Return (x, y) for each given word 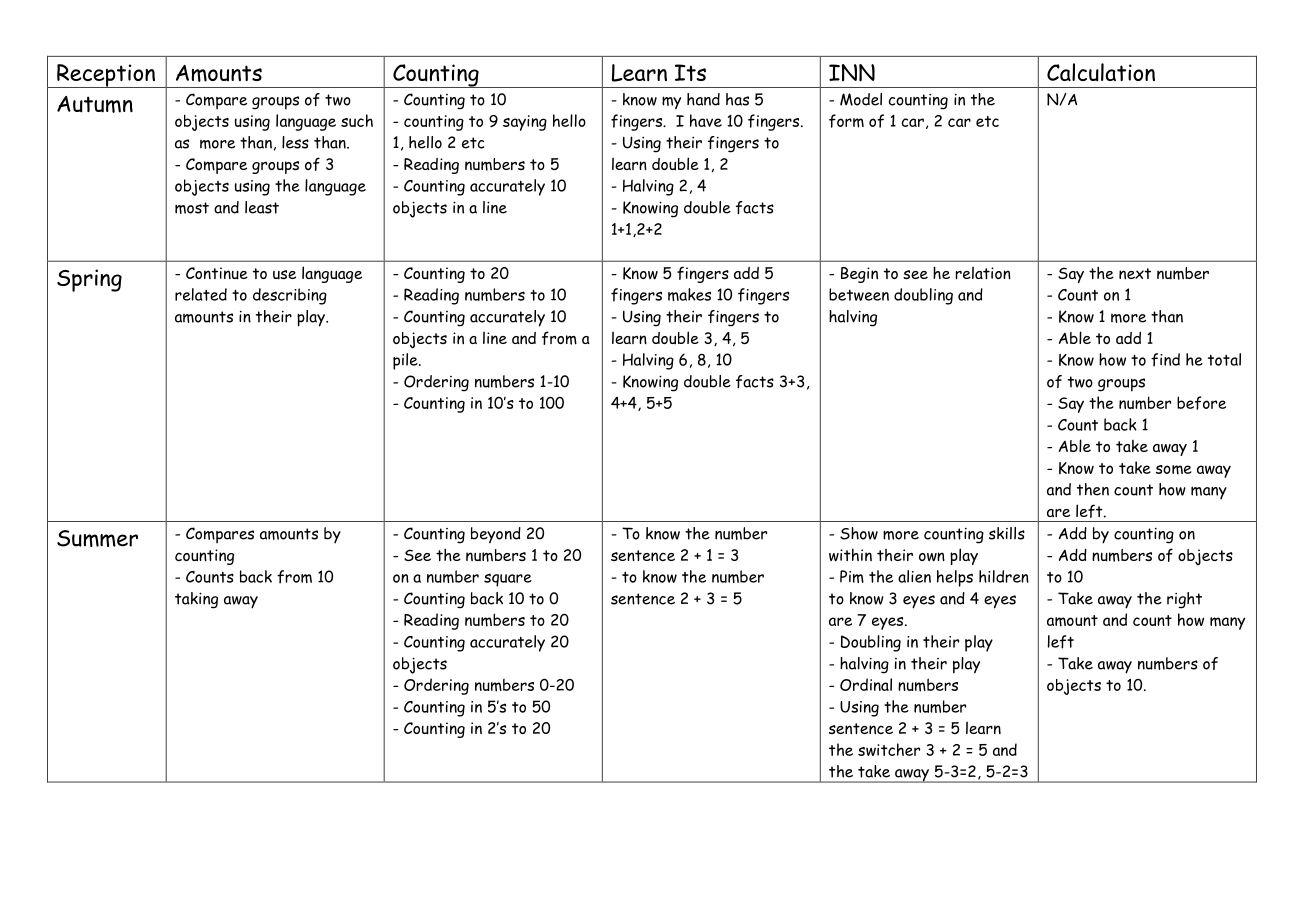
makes (689, 294)
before (1201, 403)
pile (406, 361)
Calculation (1101, 72)
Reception (106, 76)
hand (703, 99)
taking (196, 600)
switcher (889, 749)
